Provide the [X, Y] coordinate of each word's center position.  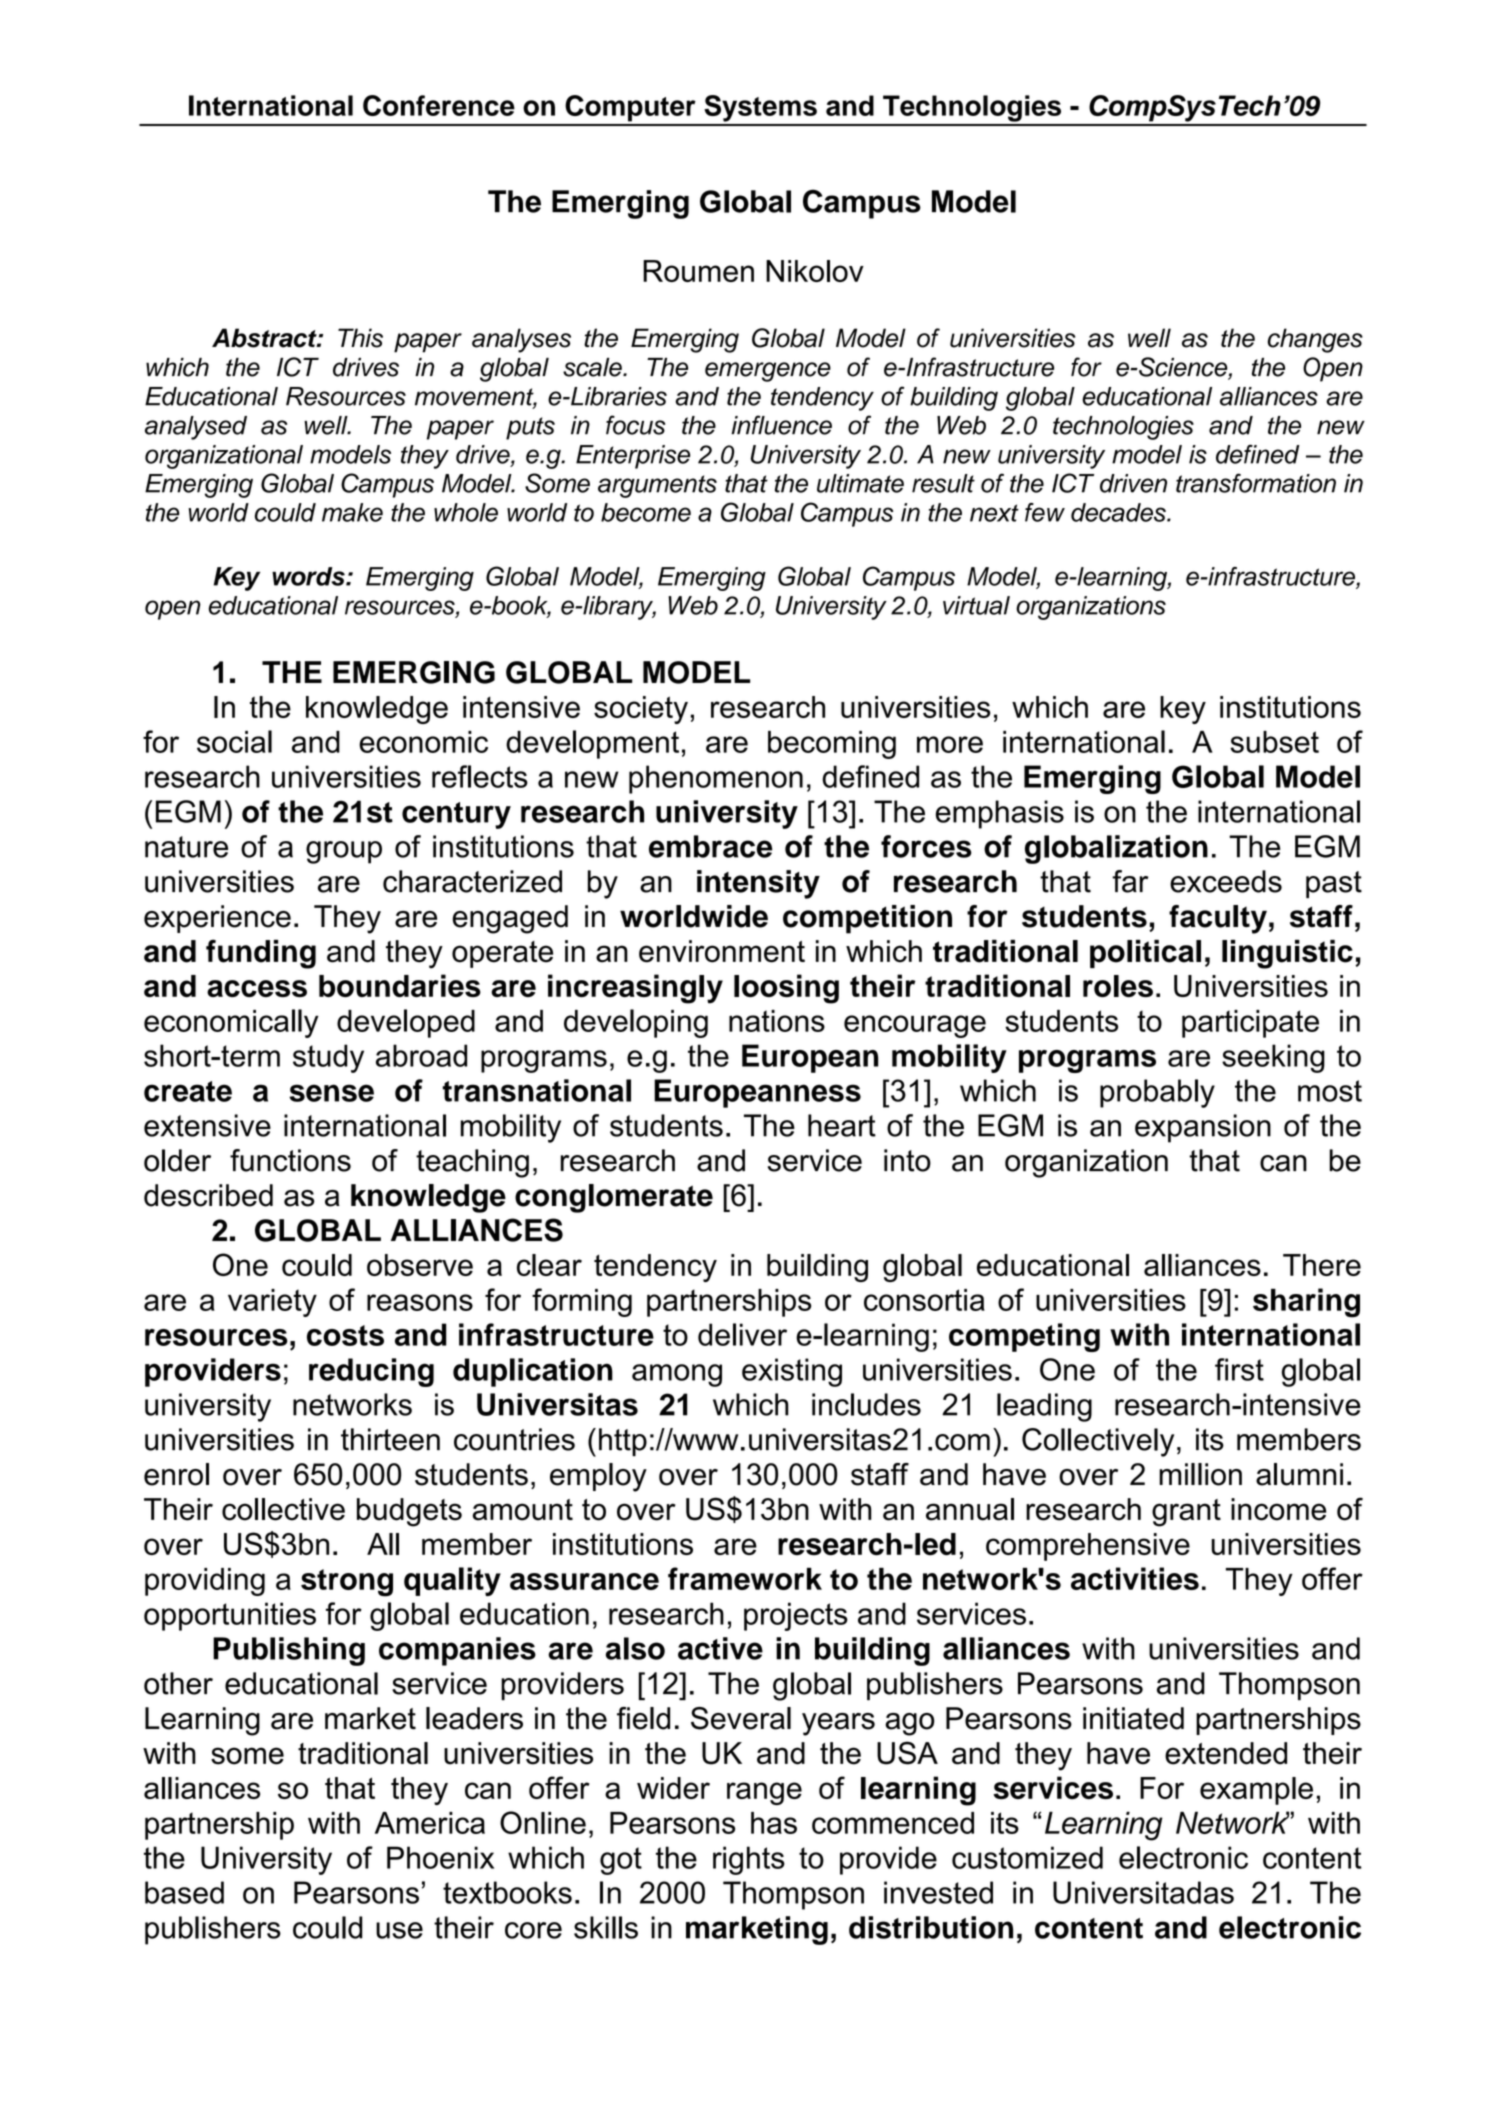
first [1239, 1369]
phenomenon [716, 779]
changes [1315, 340]
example [1256, 1791]
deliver [742, 1334]
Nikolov [815, 271]
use [399, 1930]
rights [749, 1860]
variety [272, 1303]
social [234, 741]
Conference [439, 105]
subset [1274, 742]
